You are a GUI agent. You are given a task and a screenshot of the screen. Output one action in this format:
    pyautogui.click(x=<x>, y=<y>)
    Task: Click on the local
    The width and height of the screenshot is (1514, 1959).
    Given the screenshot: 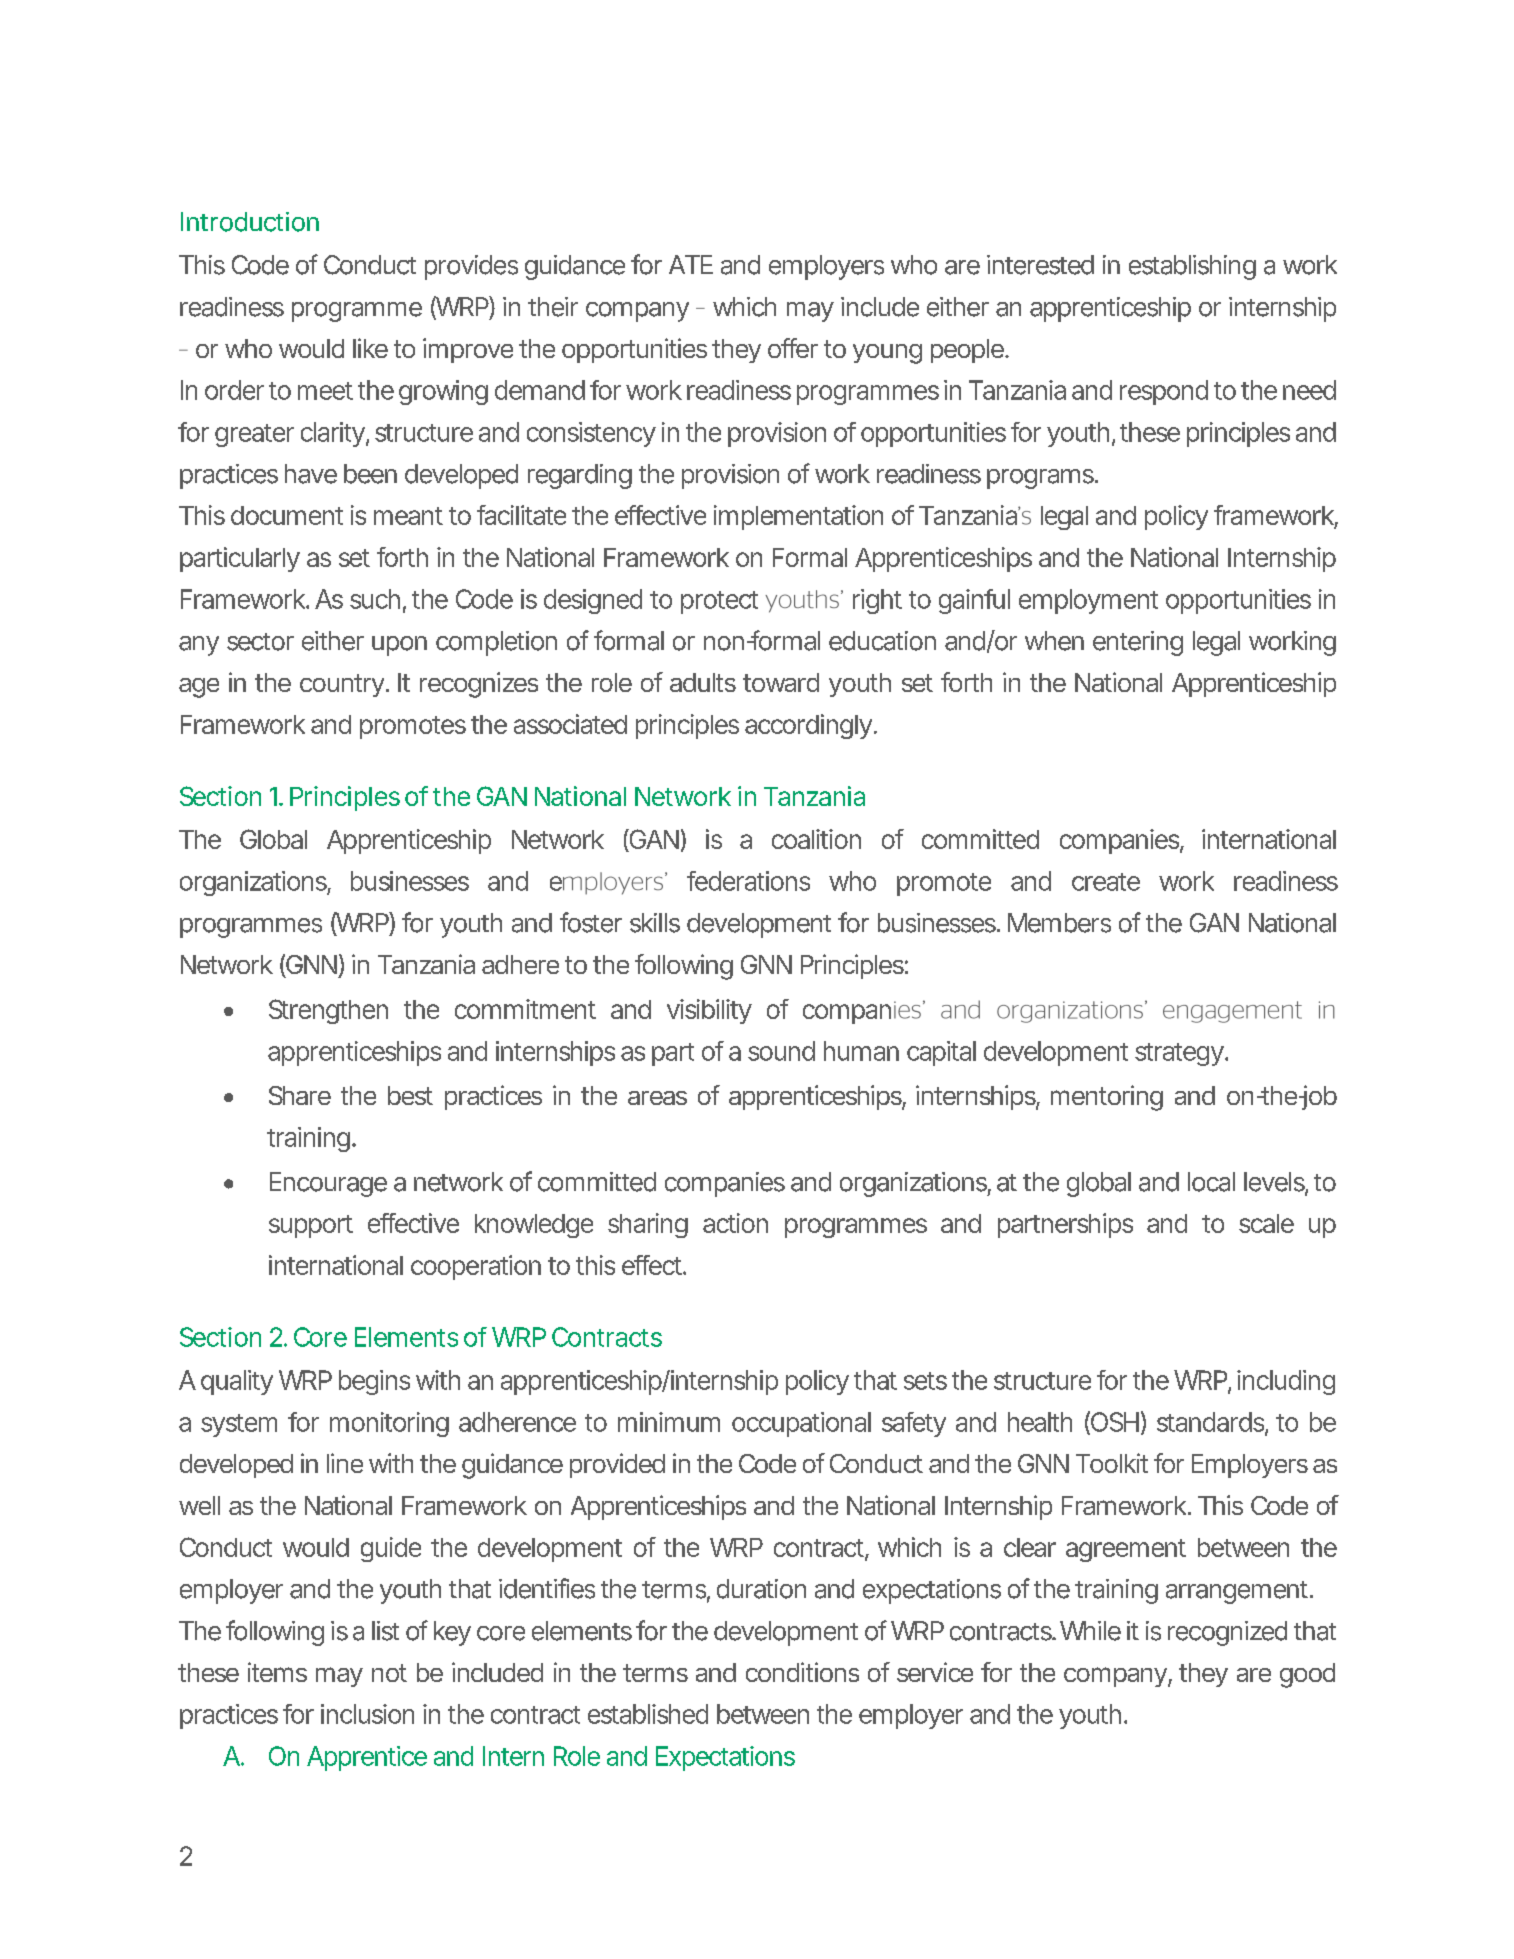 What is the action you would take?
    pyautogui.click(x=1211, y=1182)
